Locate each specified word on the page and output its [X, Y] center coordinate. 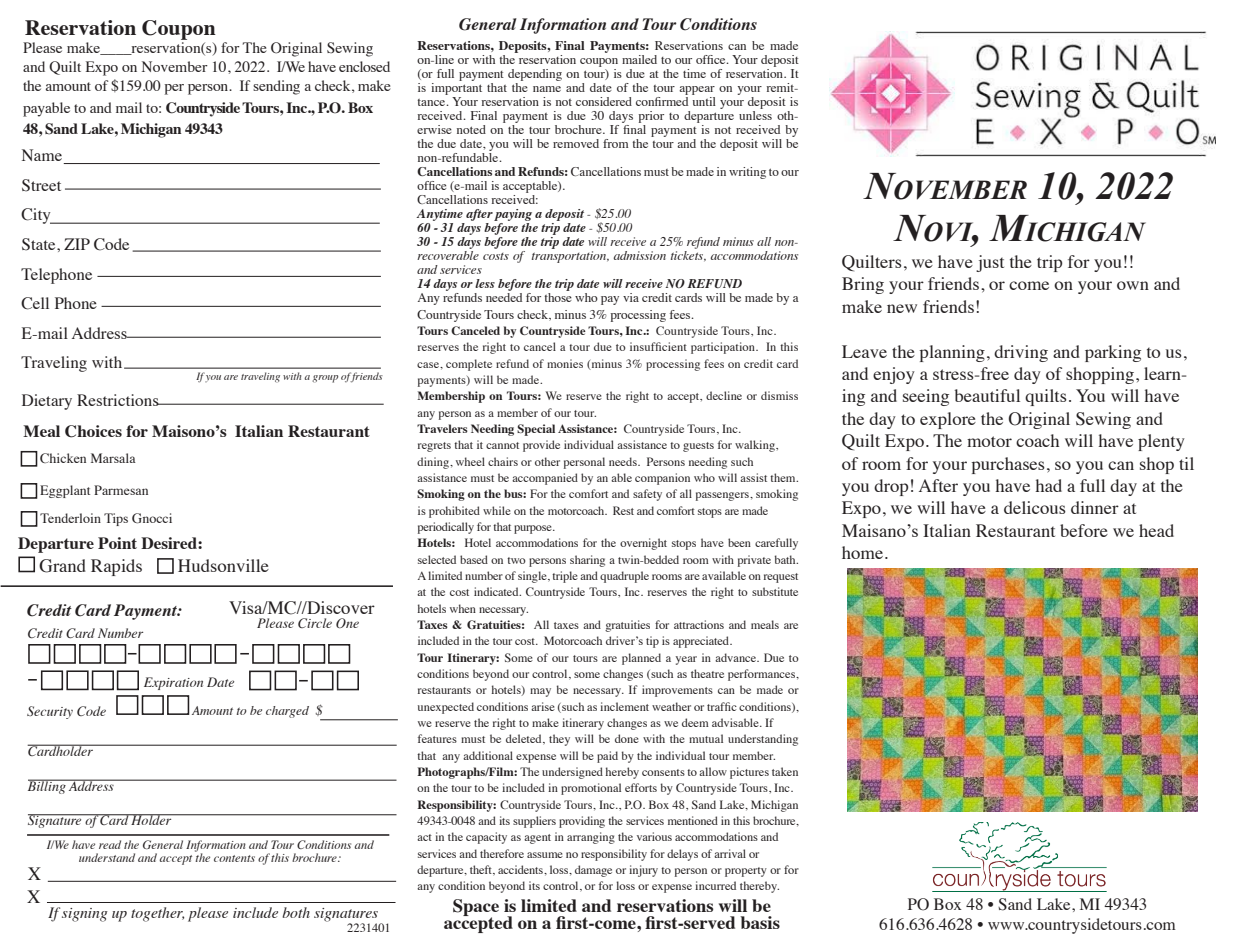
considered [604, 101]
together [157, 914]
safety [647, 495]
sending [276, 87]
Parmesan [121, 490]
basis [760, 922]
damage [593, 871]
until [704, 101]
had [1048, 485]
